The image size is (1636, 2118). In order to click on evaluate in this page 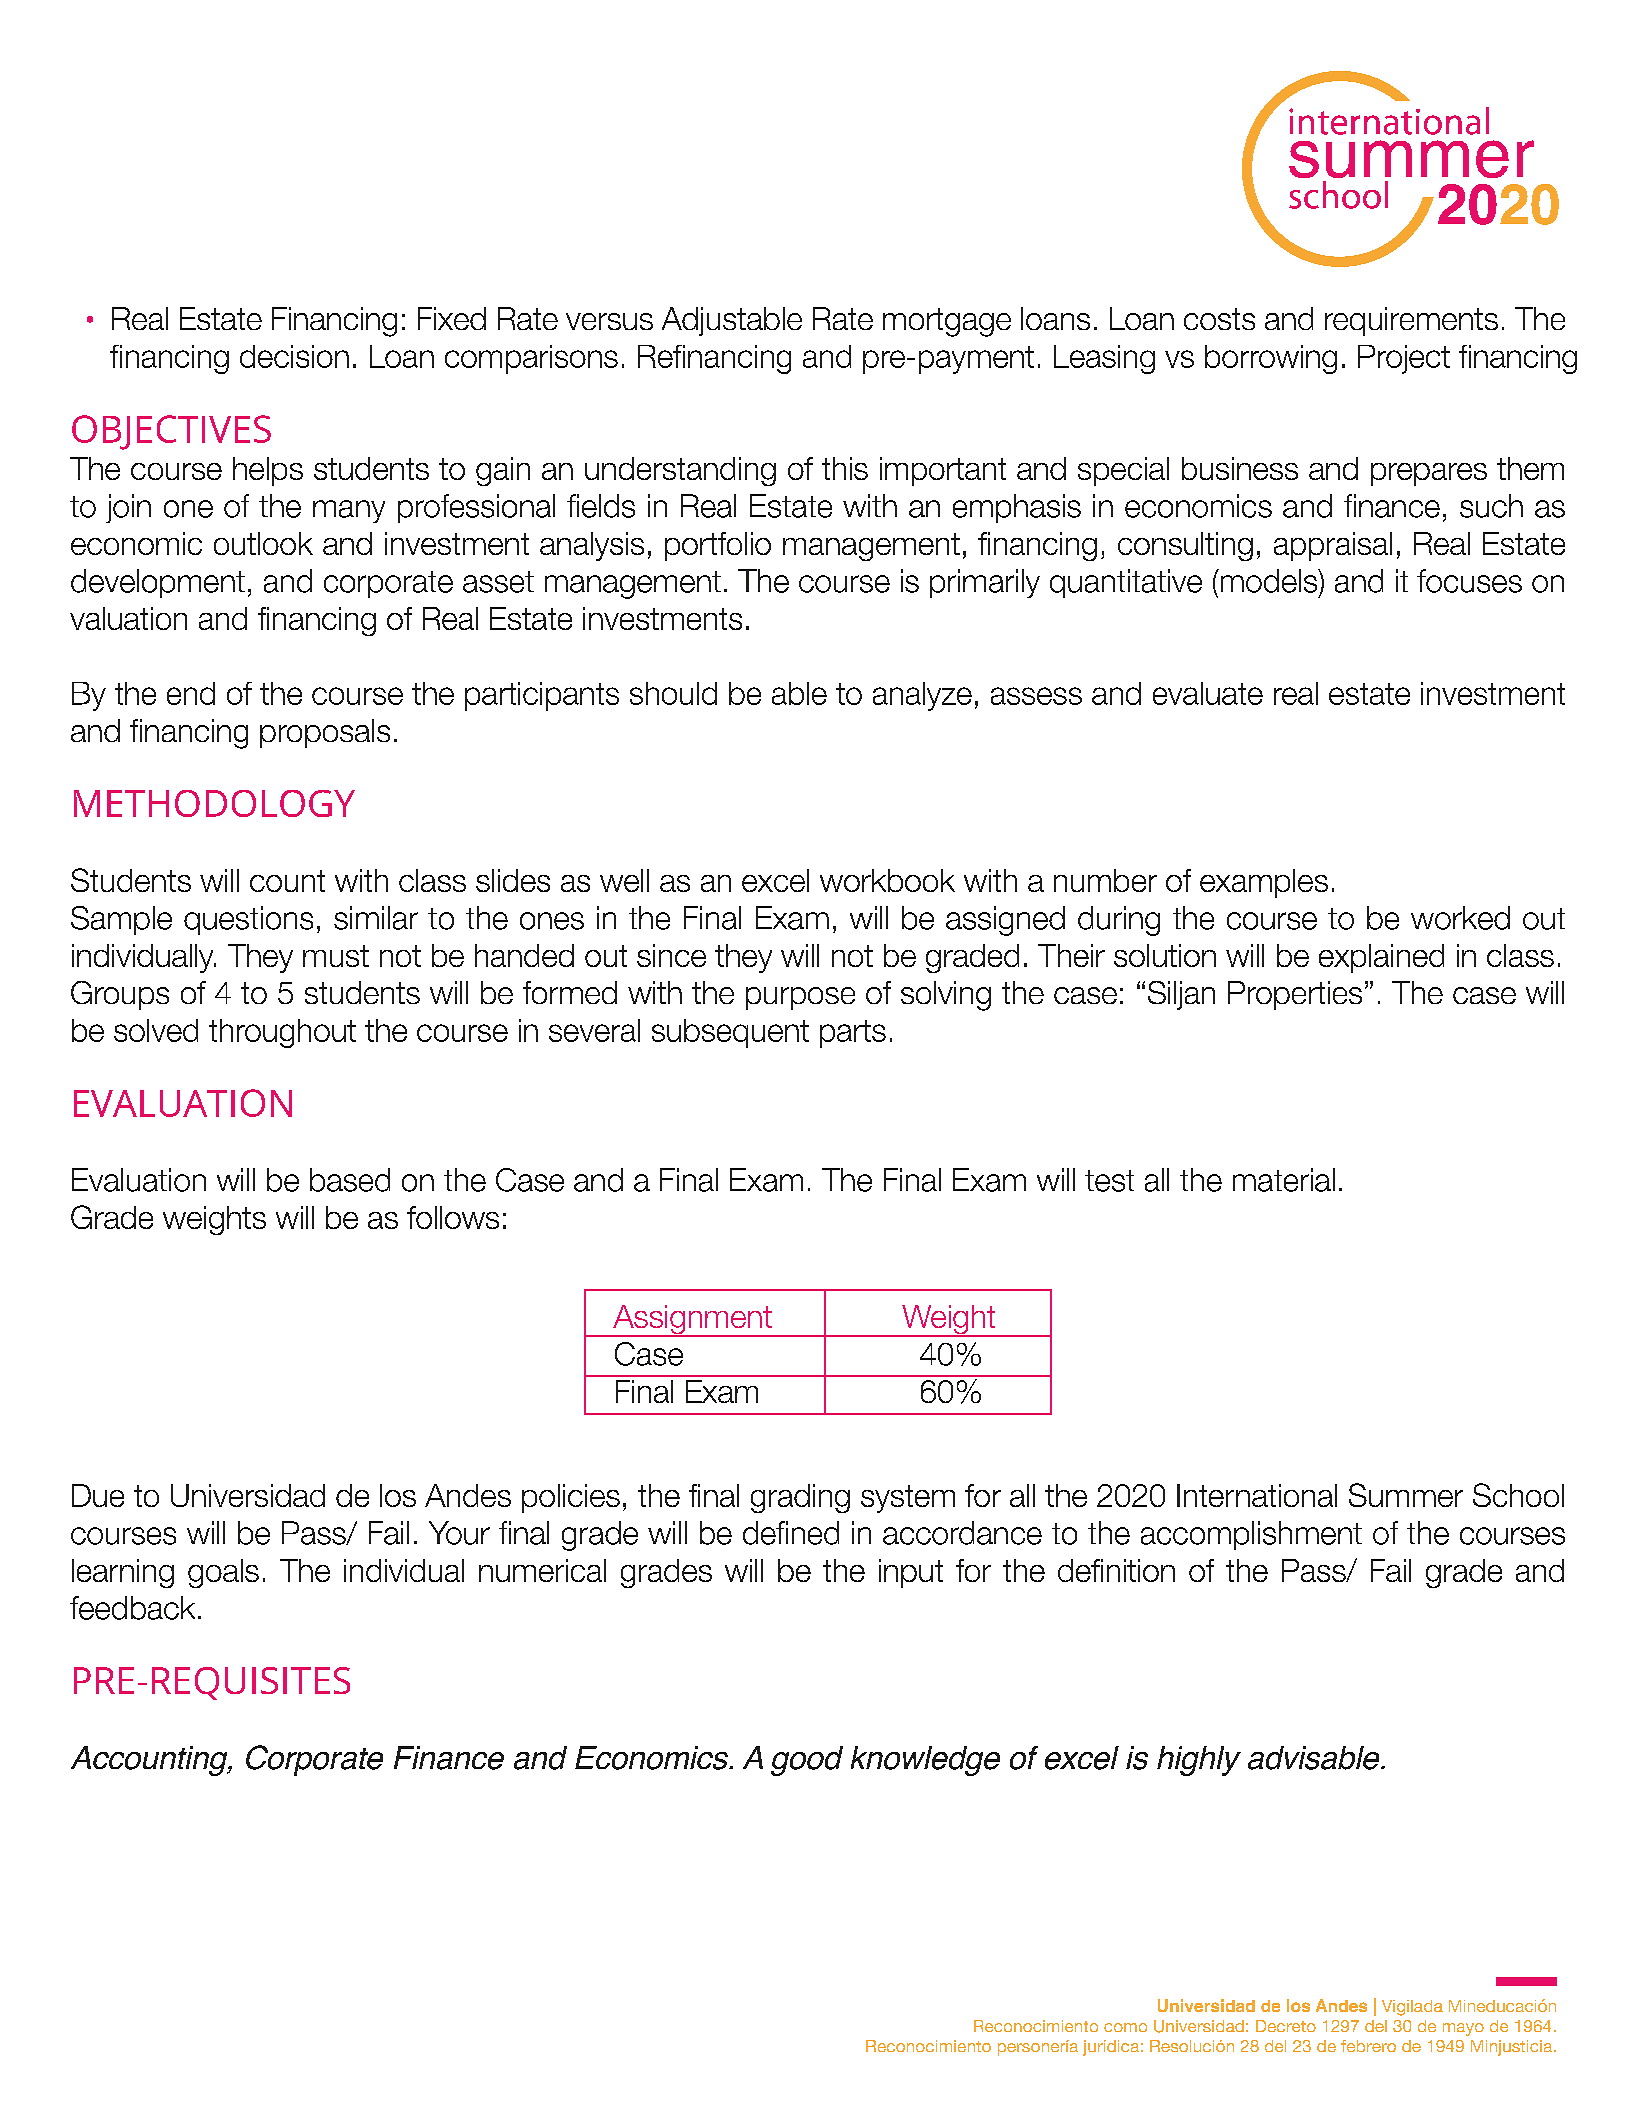, I will do `click(1208, 693)`.
